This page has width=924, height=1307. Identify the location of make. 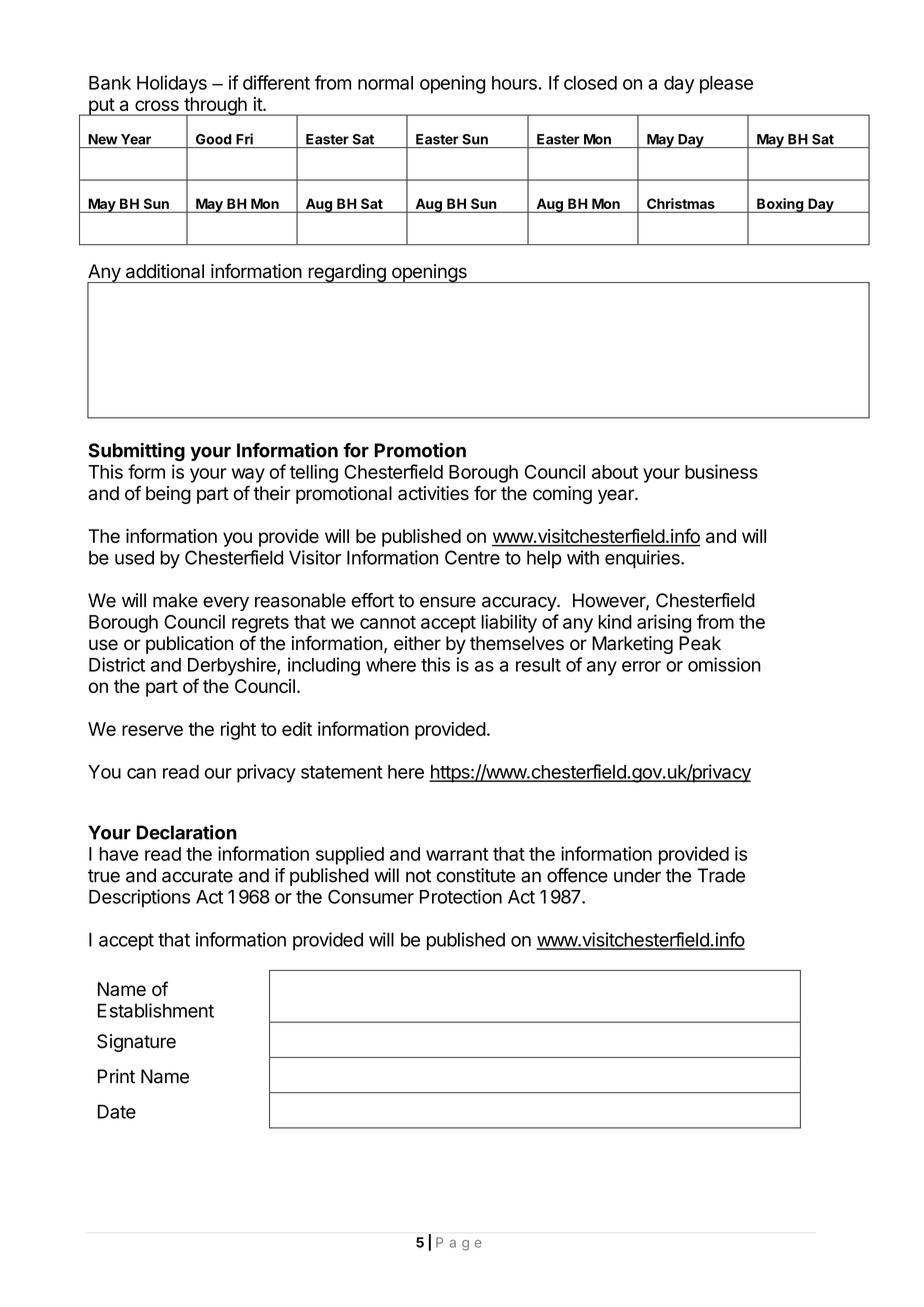
(175, 600).
